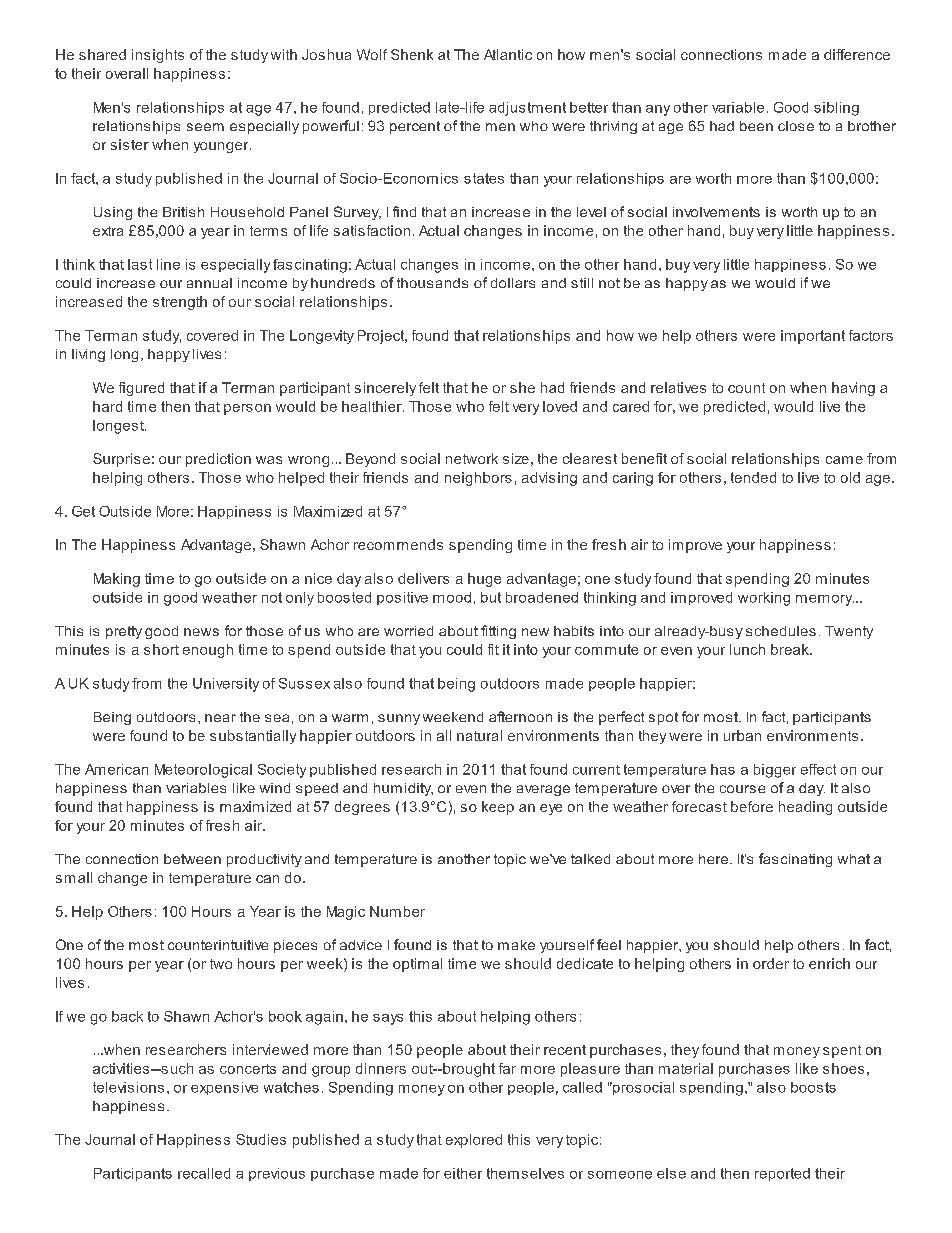  What do you see at coordinates (128, 1087) in the screenshot?
I see `televisions` at bounding box center [128, 1087].
